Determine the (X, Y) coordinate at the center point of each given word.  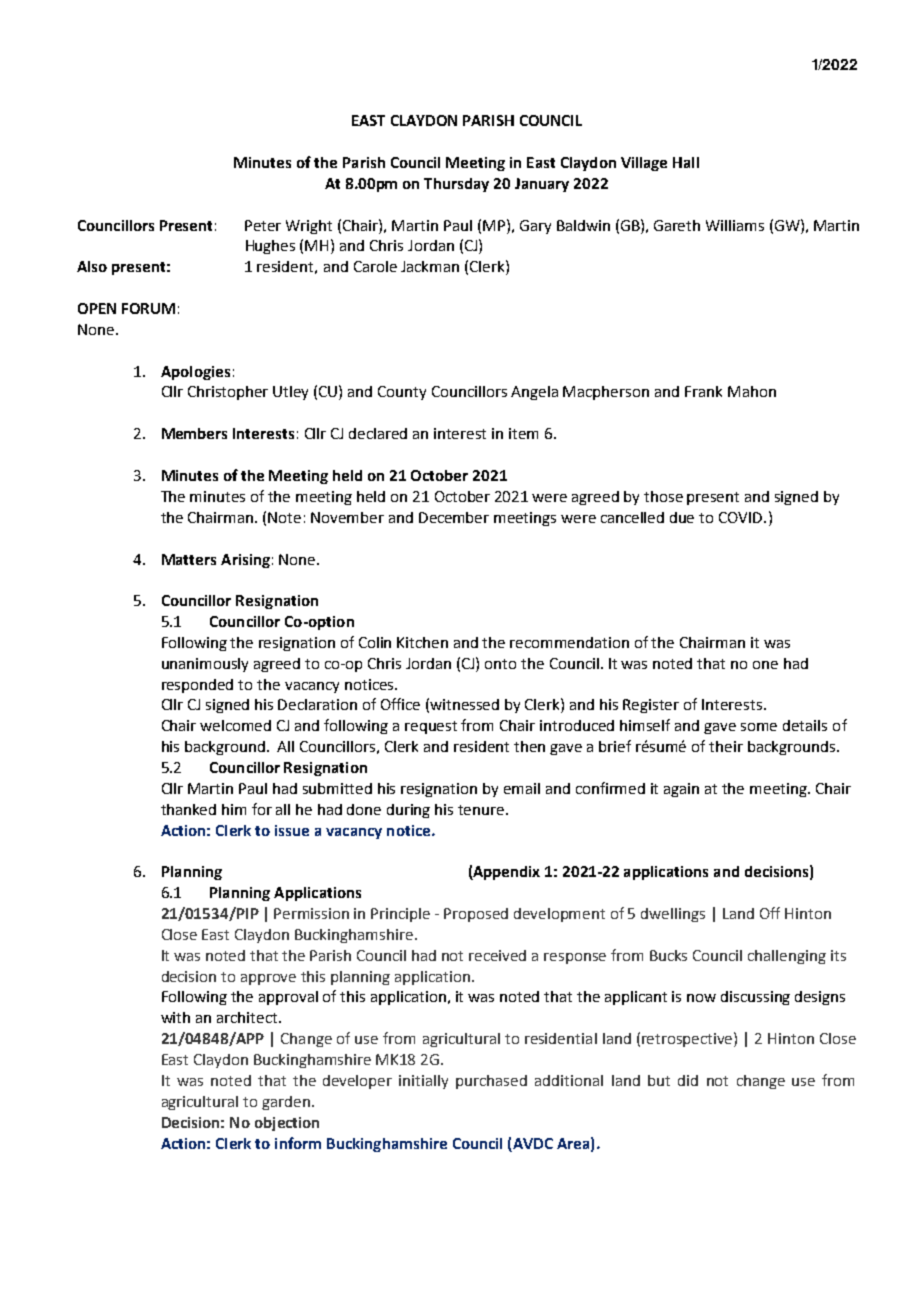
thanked (188, 809)
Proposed (476, 915)
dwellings (673, 915)
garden (286, 1103)
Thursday (456, 185)
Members (194, 433)
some (759, 727)
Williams (735, 225)
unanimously (205, 665)
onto (500, 664)
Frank (703, 391)
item (523, 433)
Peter (263, 225)
